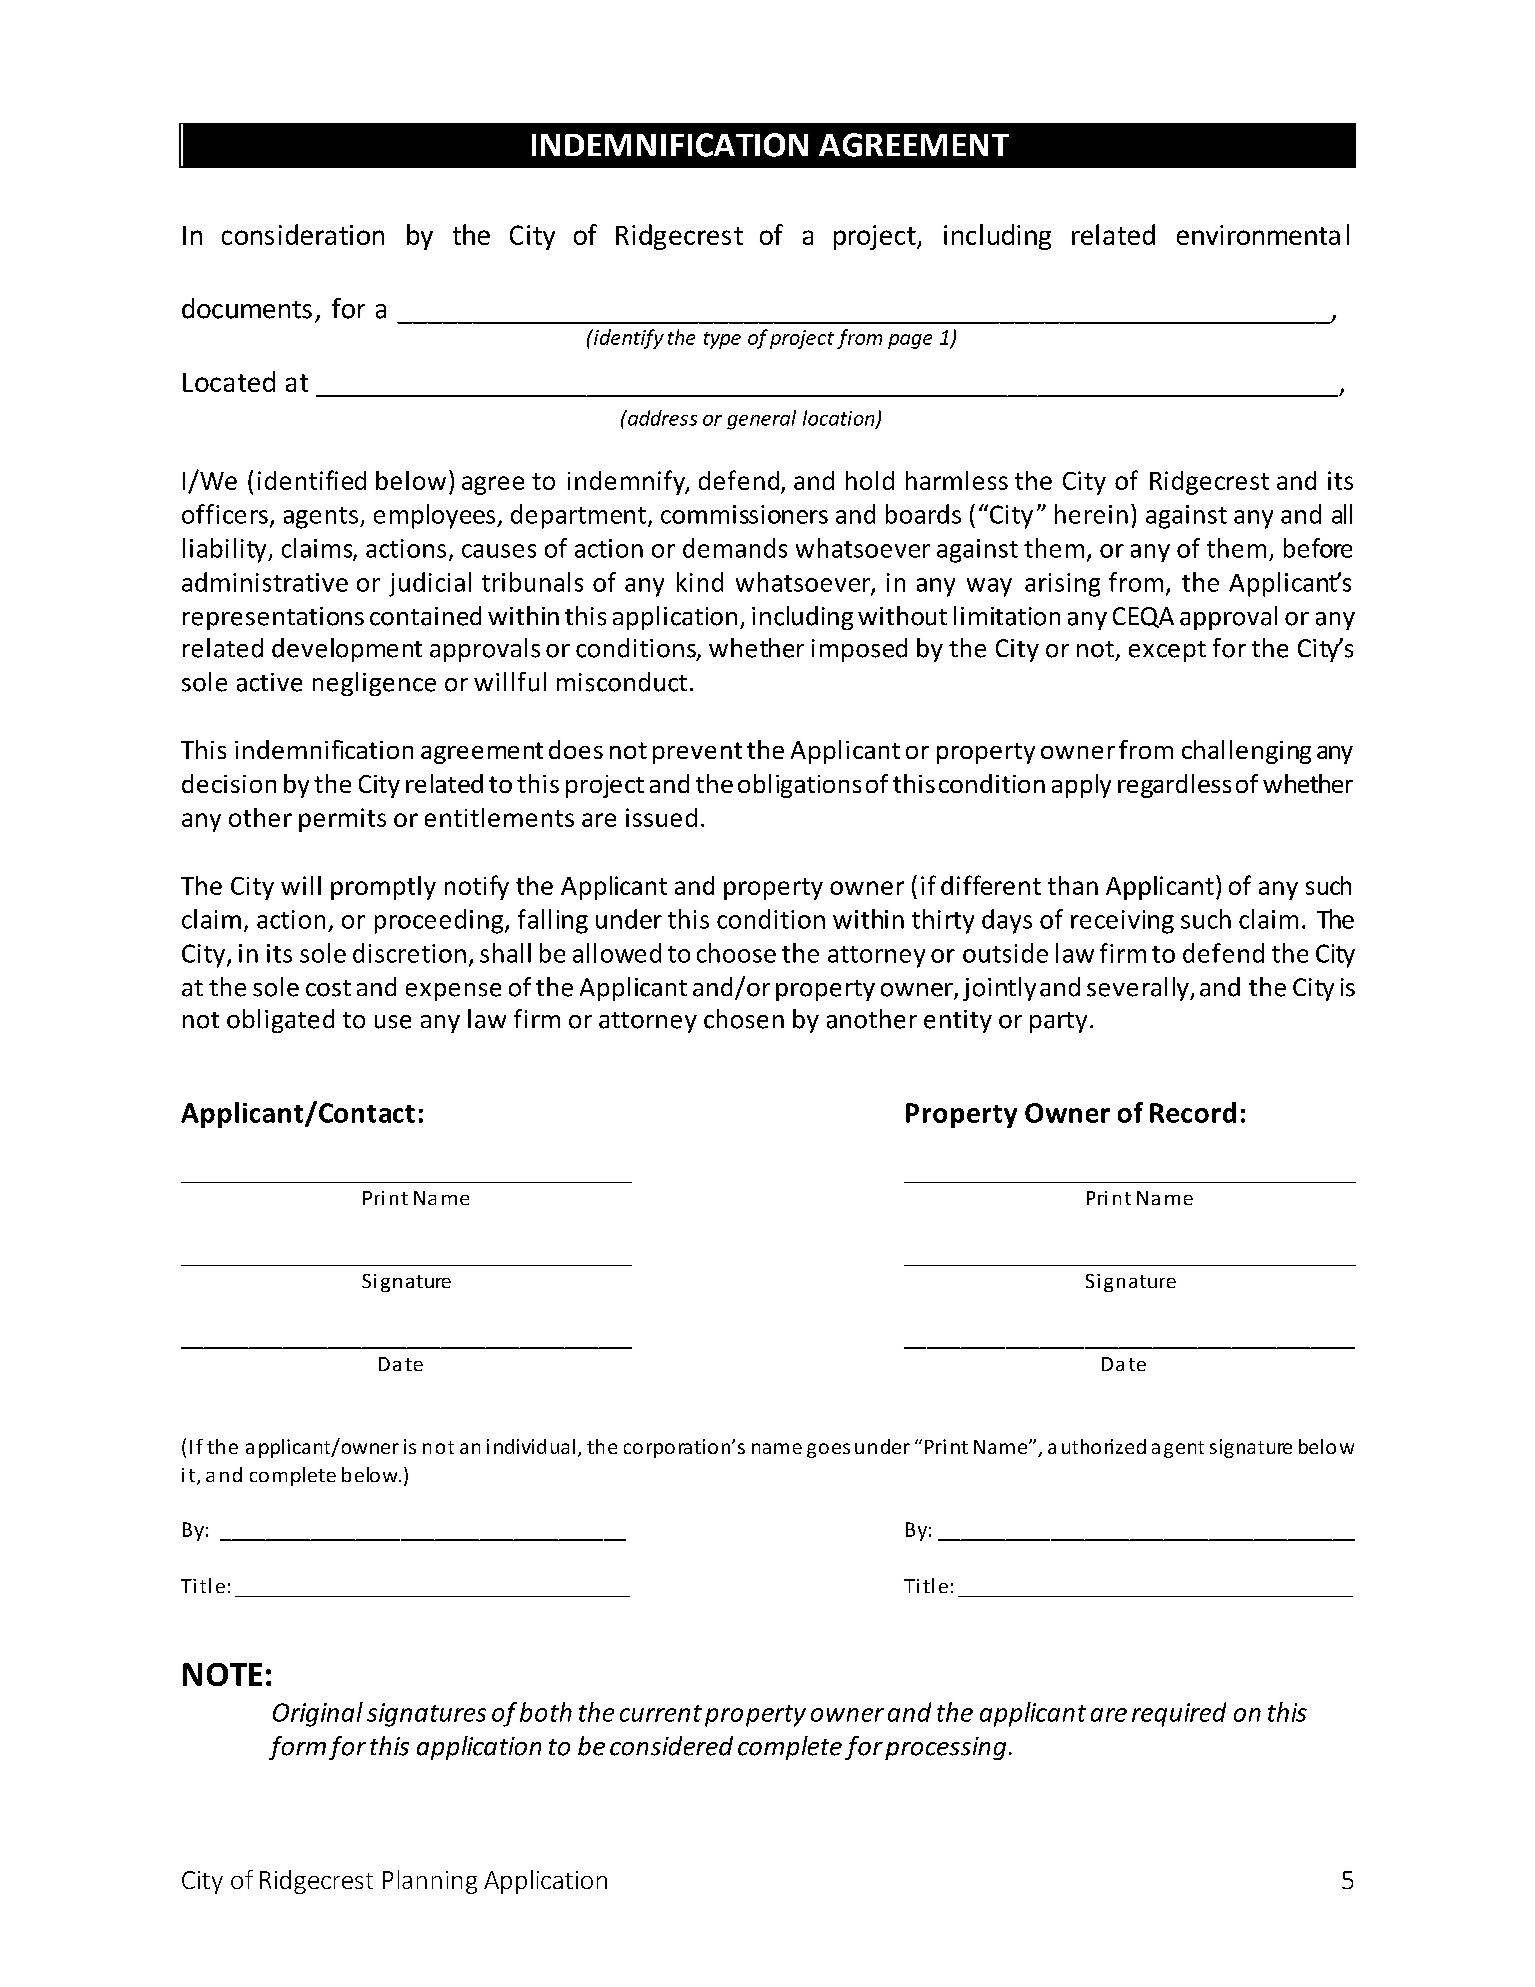 This screenshot has height=1987, width=1535. I want to click on obligated, so click(280, 1021).
